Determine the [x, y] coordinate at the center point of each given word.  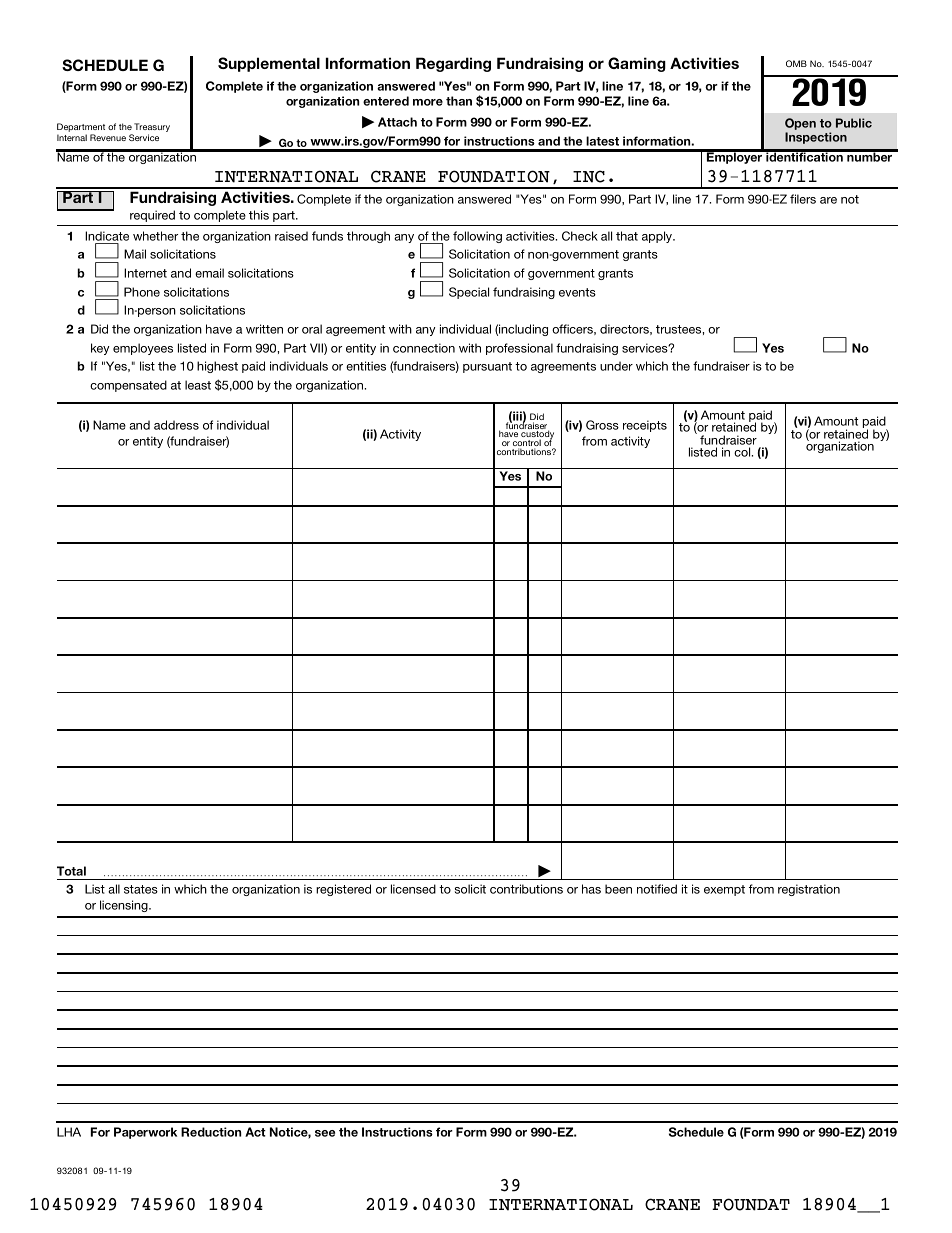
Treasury [152, 129]
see [325, 1133]
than [459, 101]
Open [800, 124]
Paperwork [145, 1133]
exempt [724, 890]
